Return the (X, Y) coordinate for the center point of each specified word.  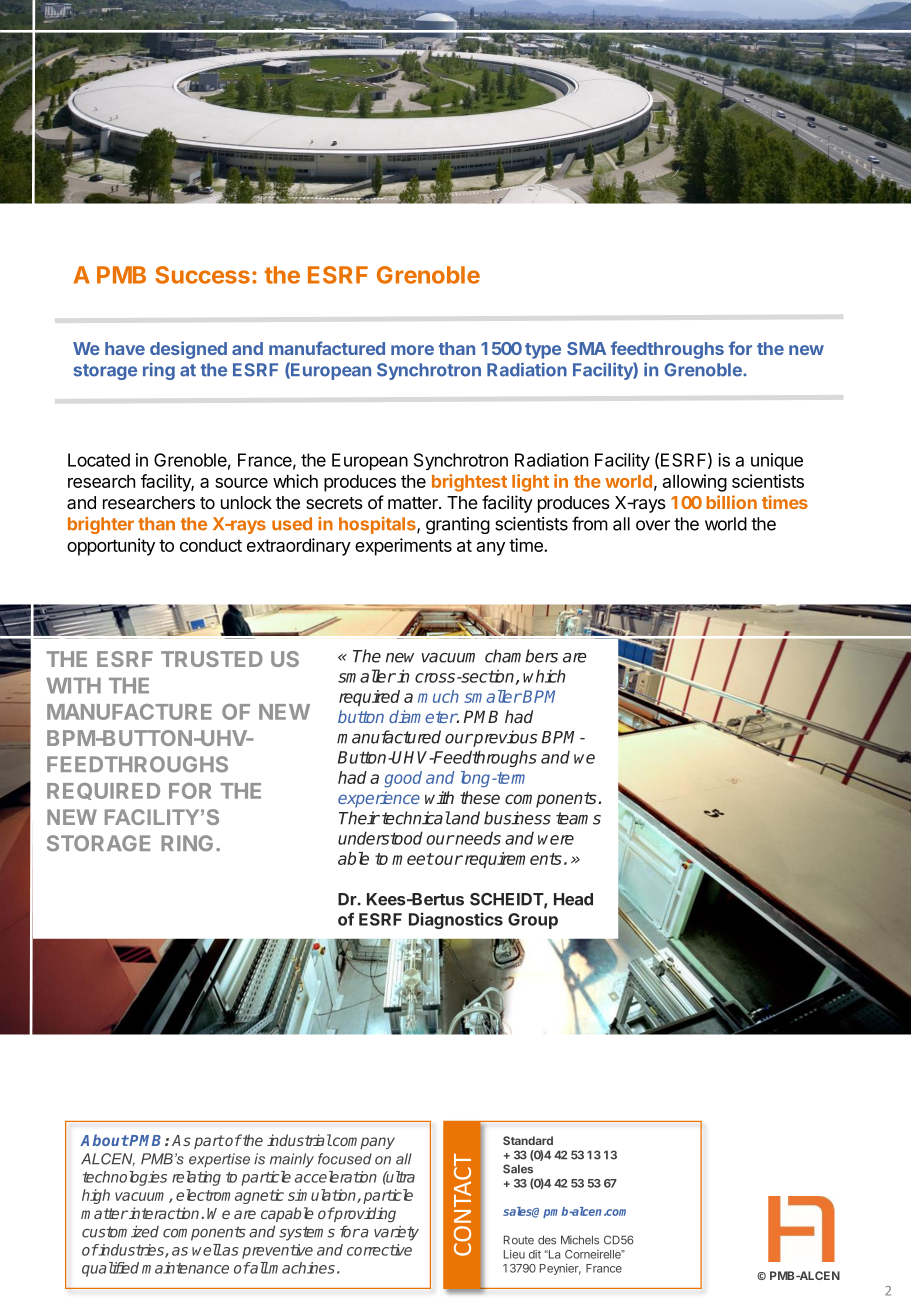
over (653, 525)
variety (396, 1233)
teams (578, 818)
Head (573, 899)
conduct (211, 545)
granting (458, 525)
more (412, 350)
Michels (580, 1240)
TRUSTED (212, 659)
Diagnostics (456, 920)
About (104, 1140)
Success (202, 275)
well (207, 1250)
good (403, 779)
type (543, 351)
